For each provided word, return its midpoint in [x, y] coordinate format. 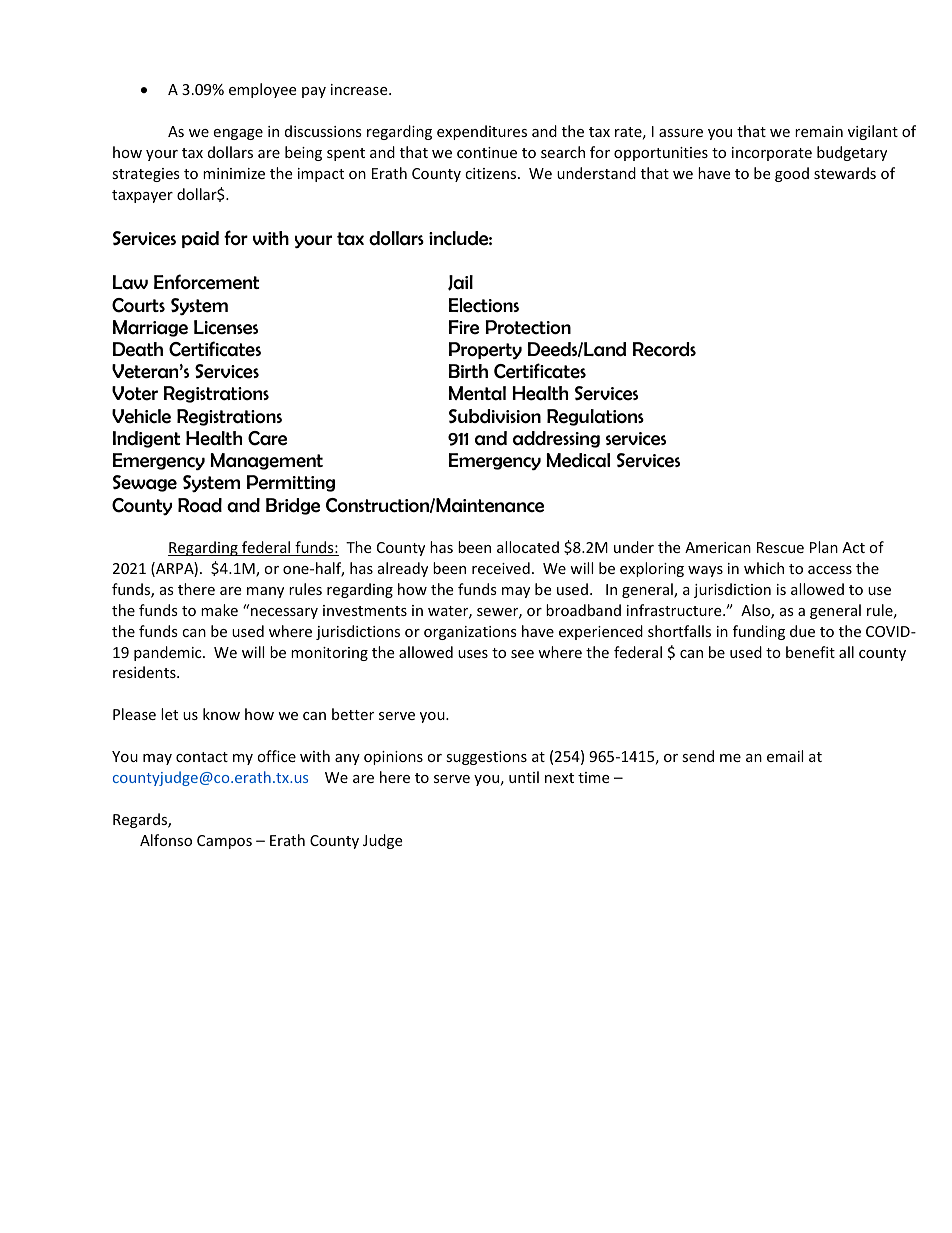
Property [485, 350]
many [265, 592]
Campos [224, 842]
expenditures [482, 132]
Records [664, 349]
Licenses [226, 327]
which [764, 568]
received [501, 568]
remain [819, 131]
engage [238, 134]
